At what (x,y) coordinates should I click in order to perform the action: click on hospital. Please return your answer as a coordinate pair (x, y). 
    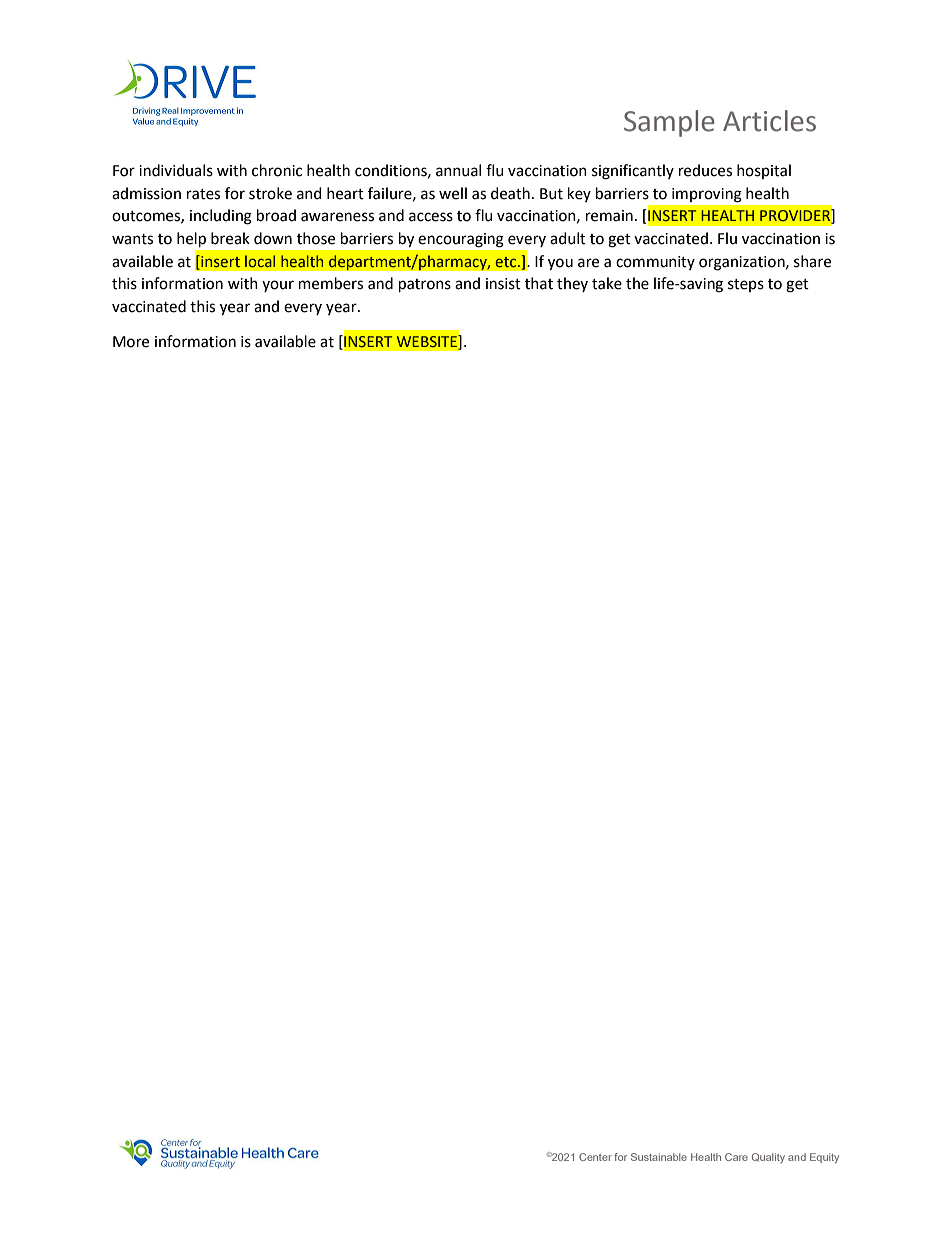
    Looking at the image, I should click on (764, 171).
